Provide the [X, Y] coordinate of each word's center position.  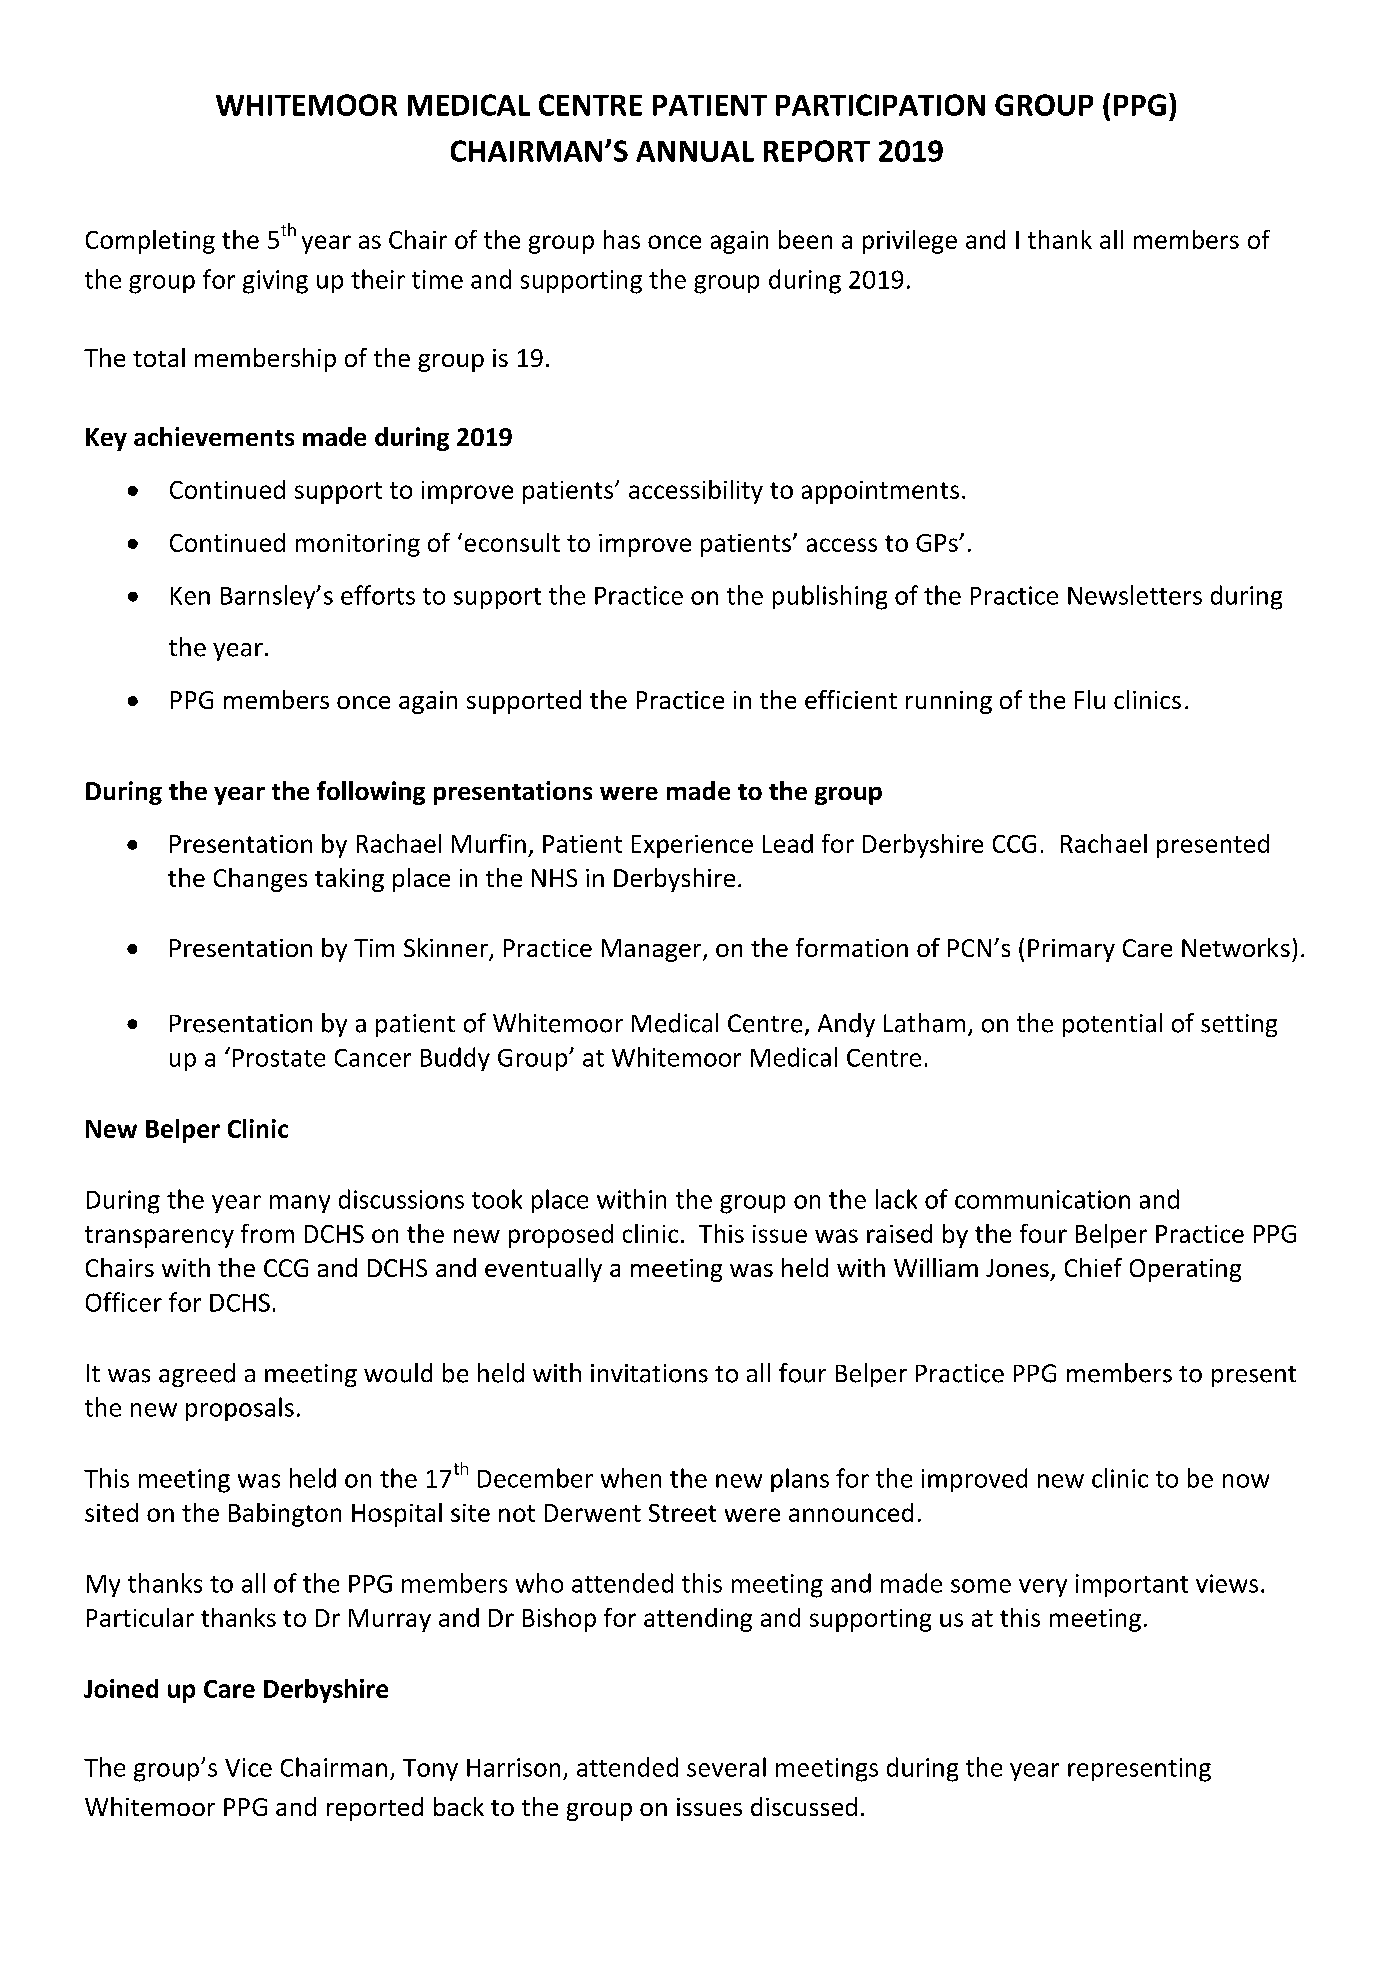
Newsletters [1135, 595]
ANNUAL [695, 151]
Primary [1071, 950]
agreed [197, 1375]
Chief [1093, 1267]
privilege [910, 242]
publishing [830, 597]
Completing [150, 242]
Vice [248, 1767]
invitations [649, 1373]
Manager [653, 950]
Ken [190, 596]
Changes [260, 880]
